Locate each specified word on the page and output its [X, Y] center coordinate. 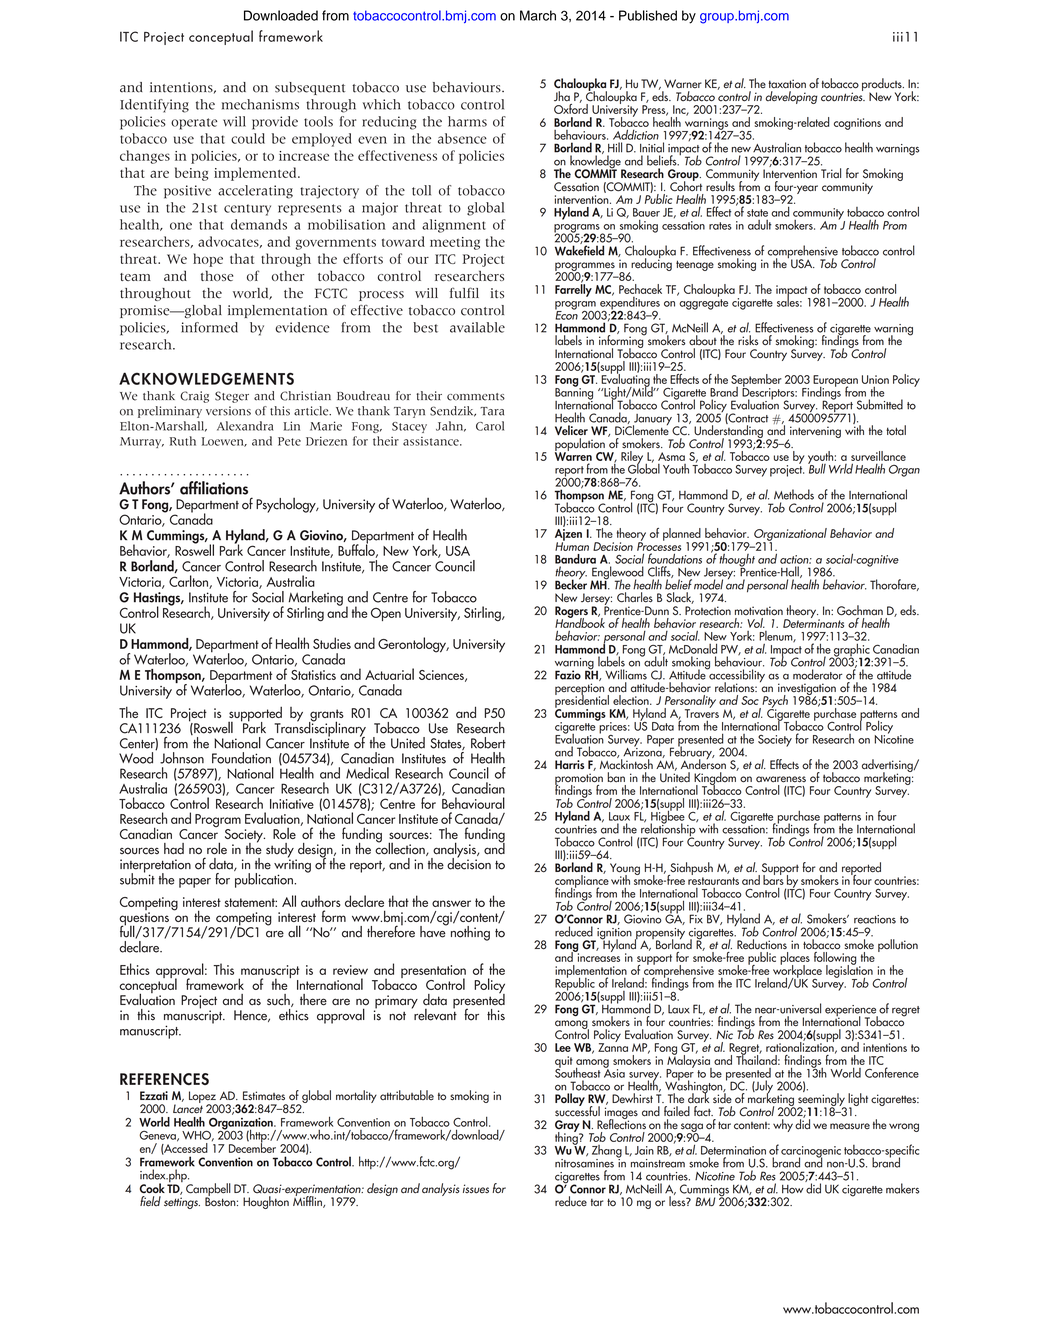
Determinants [813, 622]
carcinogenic [811, 1153]
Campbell [208, 1190]
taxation [787, 84]
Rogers [571, 613]
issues [476, 1189]
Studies [332, 643]
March [538, 15]
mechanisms [260, 104]
